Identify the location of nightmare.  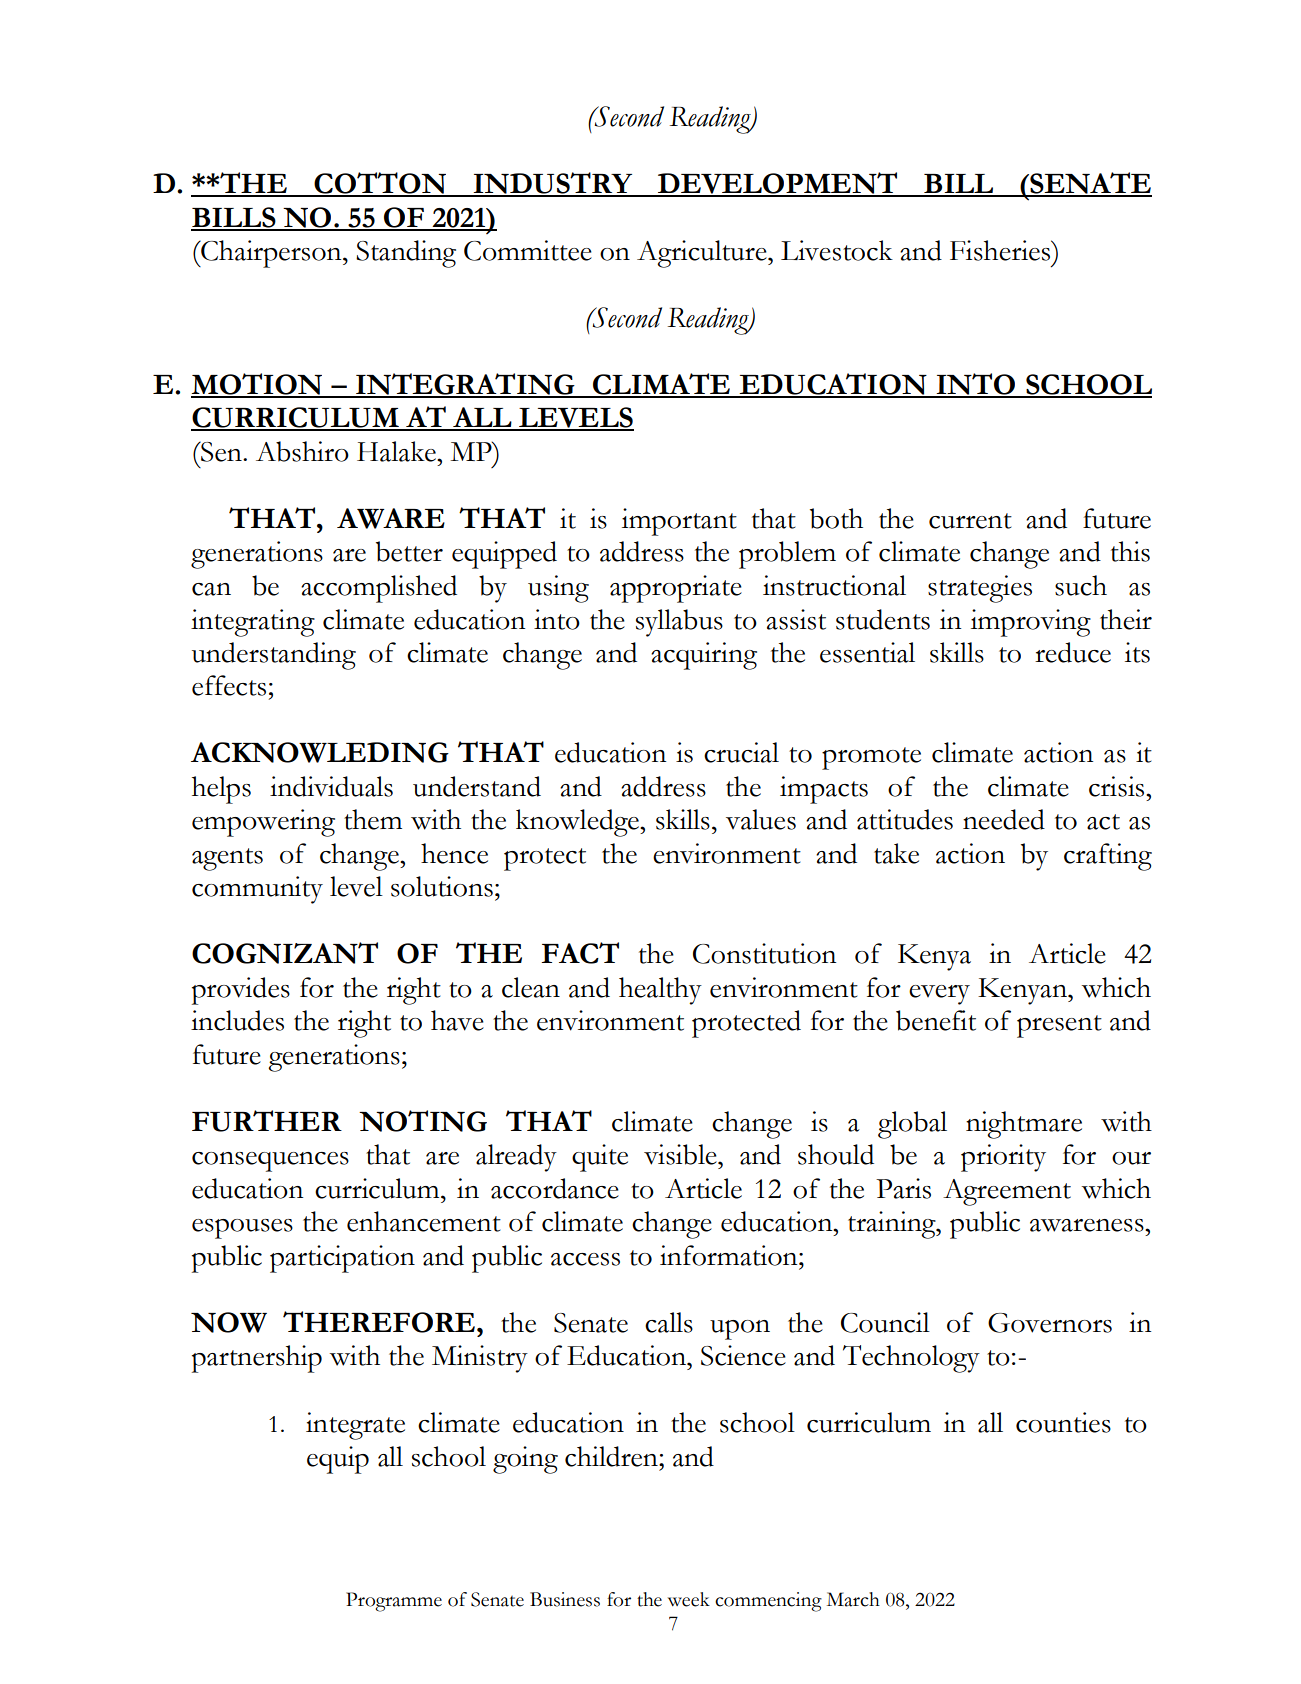
(1024, 1125).
